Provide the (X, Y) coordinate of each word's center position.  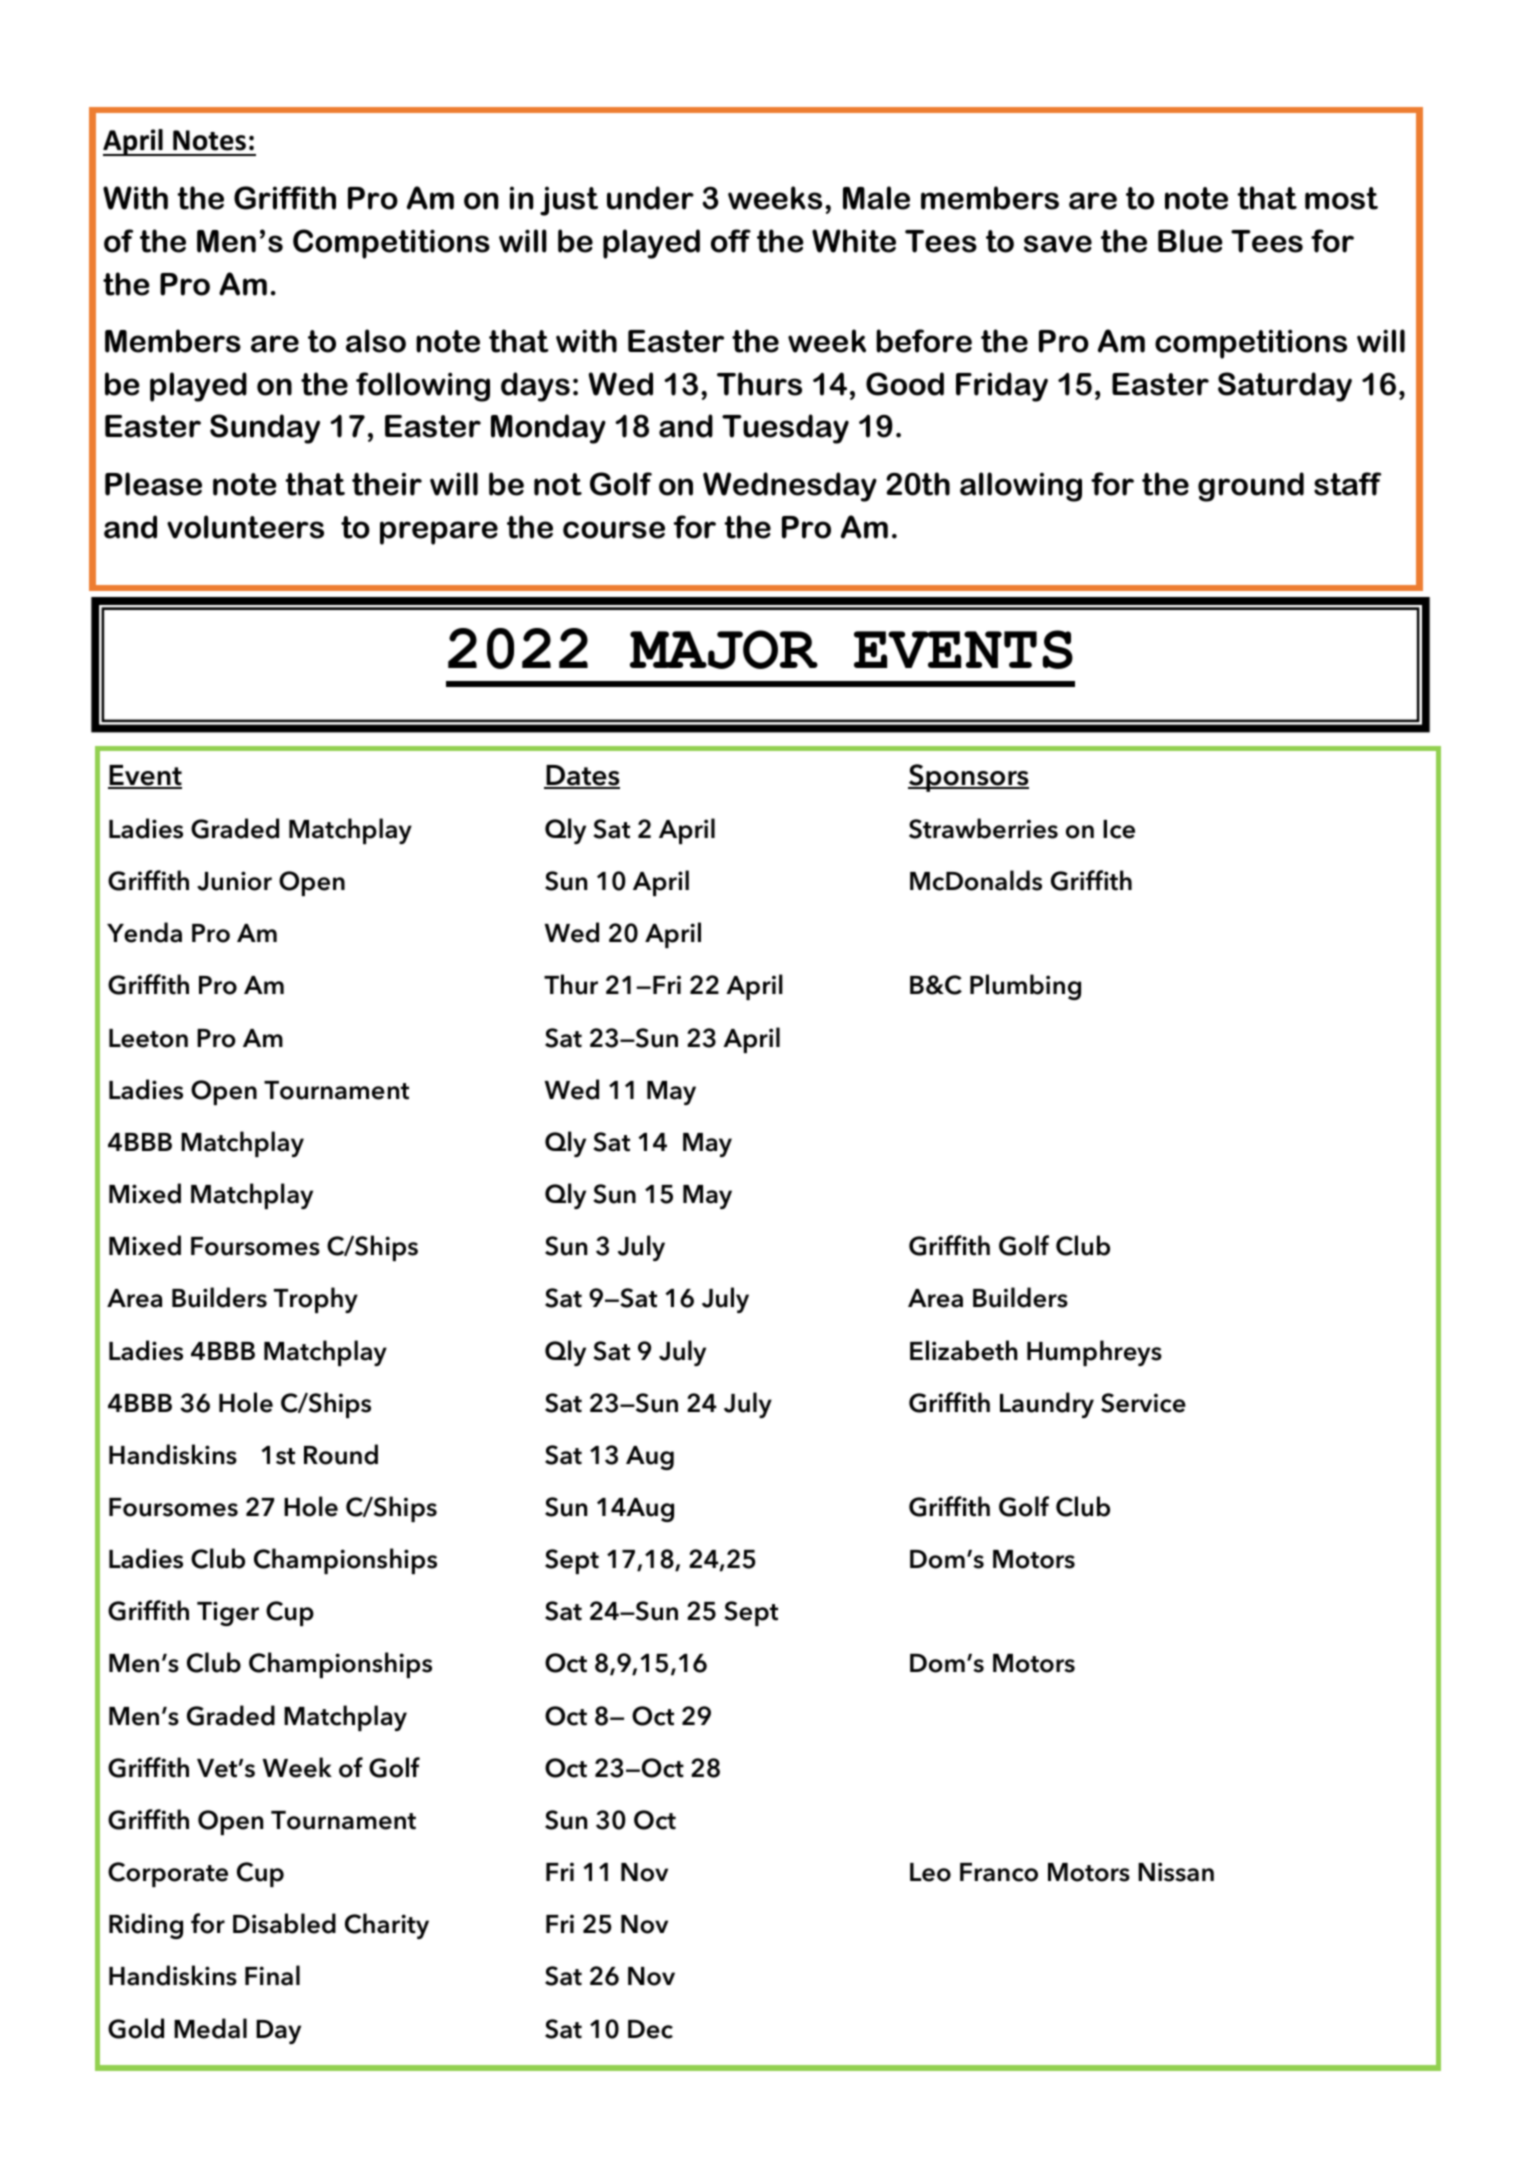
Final (272, 1975)
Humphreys (1094, 1353)
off (731, 241)
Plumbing (1025, 987)
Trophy (316, 1300)
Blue (1190, 241)
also (376, 341)
